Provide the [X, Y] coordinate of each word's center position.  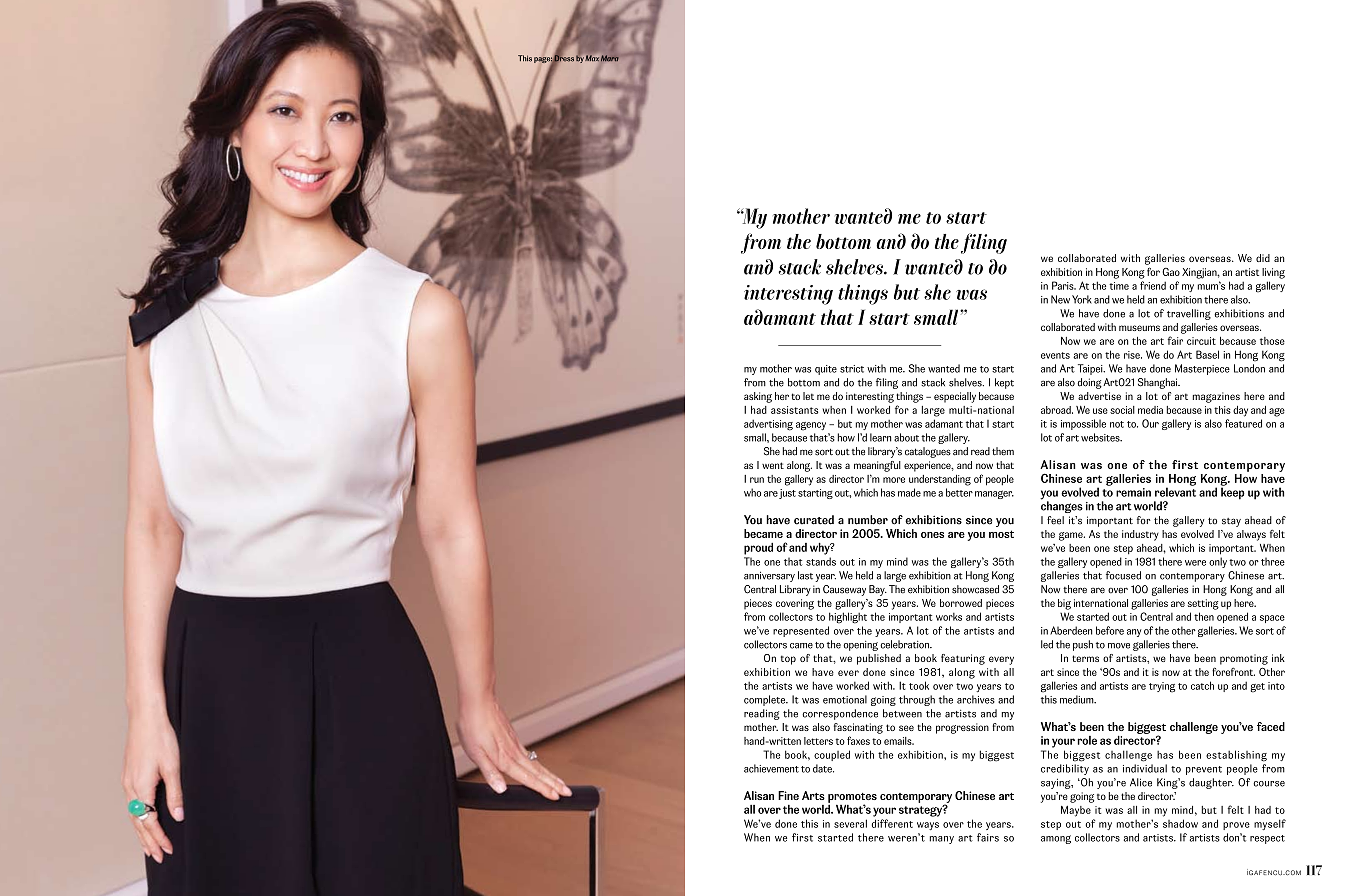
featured [1243, 423]
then [1204, 616]
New [1060, 299]
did [1263, 258]
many [942, 840]
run [757, 480]
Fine [788, 795]
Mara [610, 58]
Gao [1171, 272]
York [1082, 299]
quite [826, 370]
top [788, 660]
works [949, 617]
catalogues [928, 452]
